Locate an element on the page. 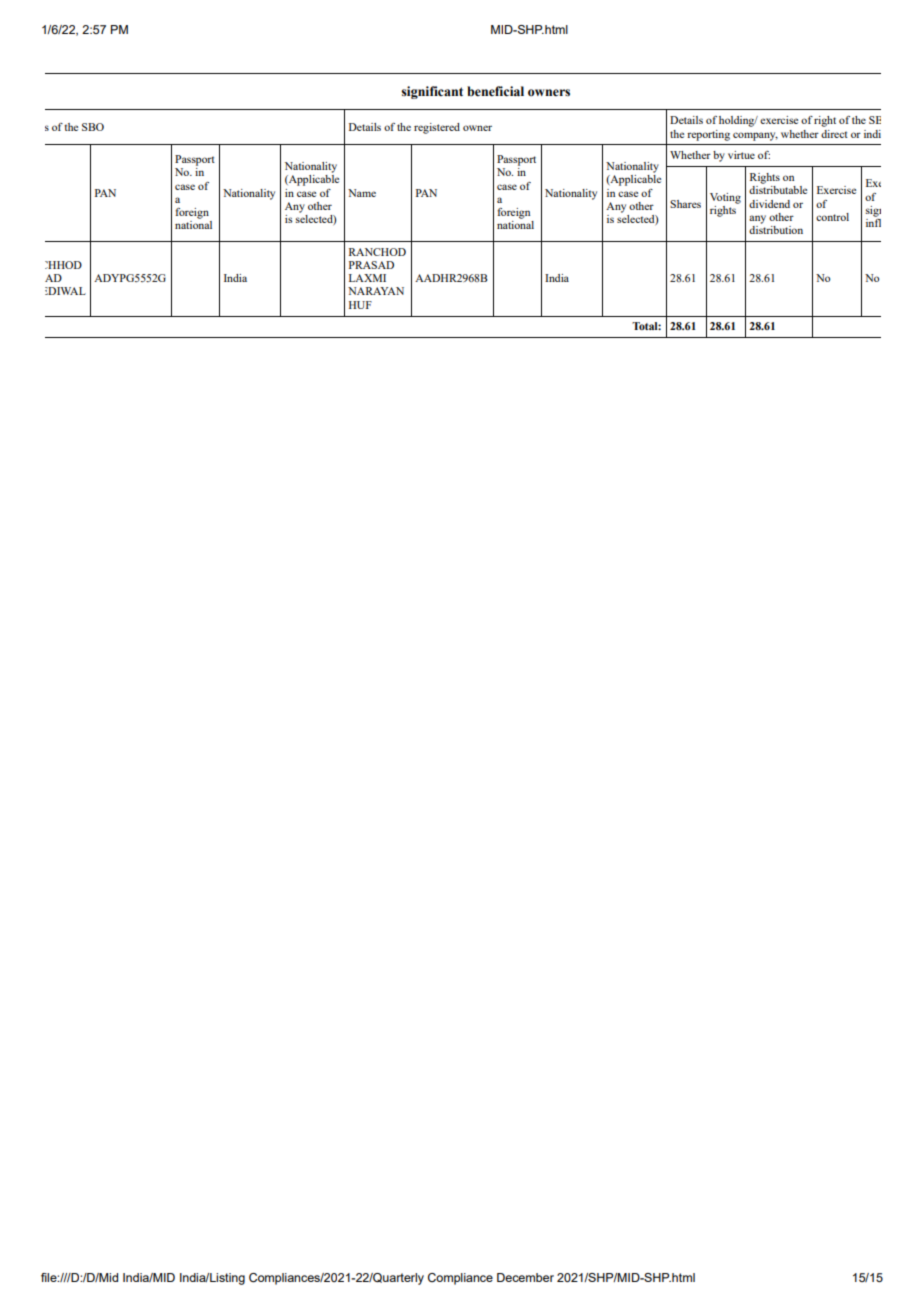  SBO is located at coordinates (93, 127).
